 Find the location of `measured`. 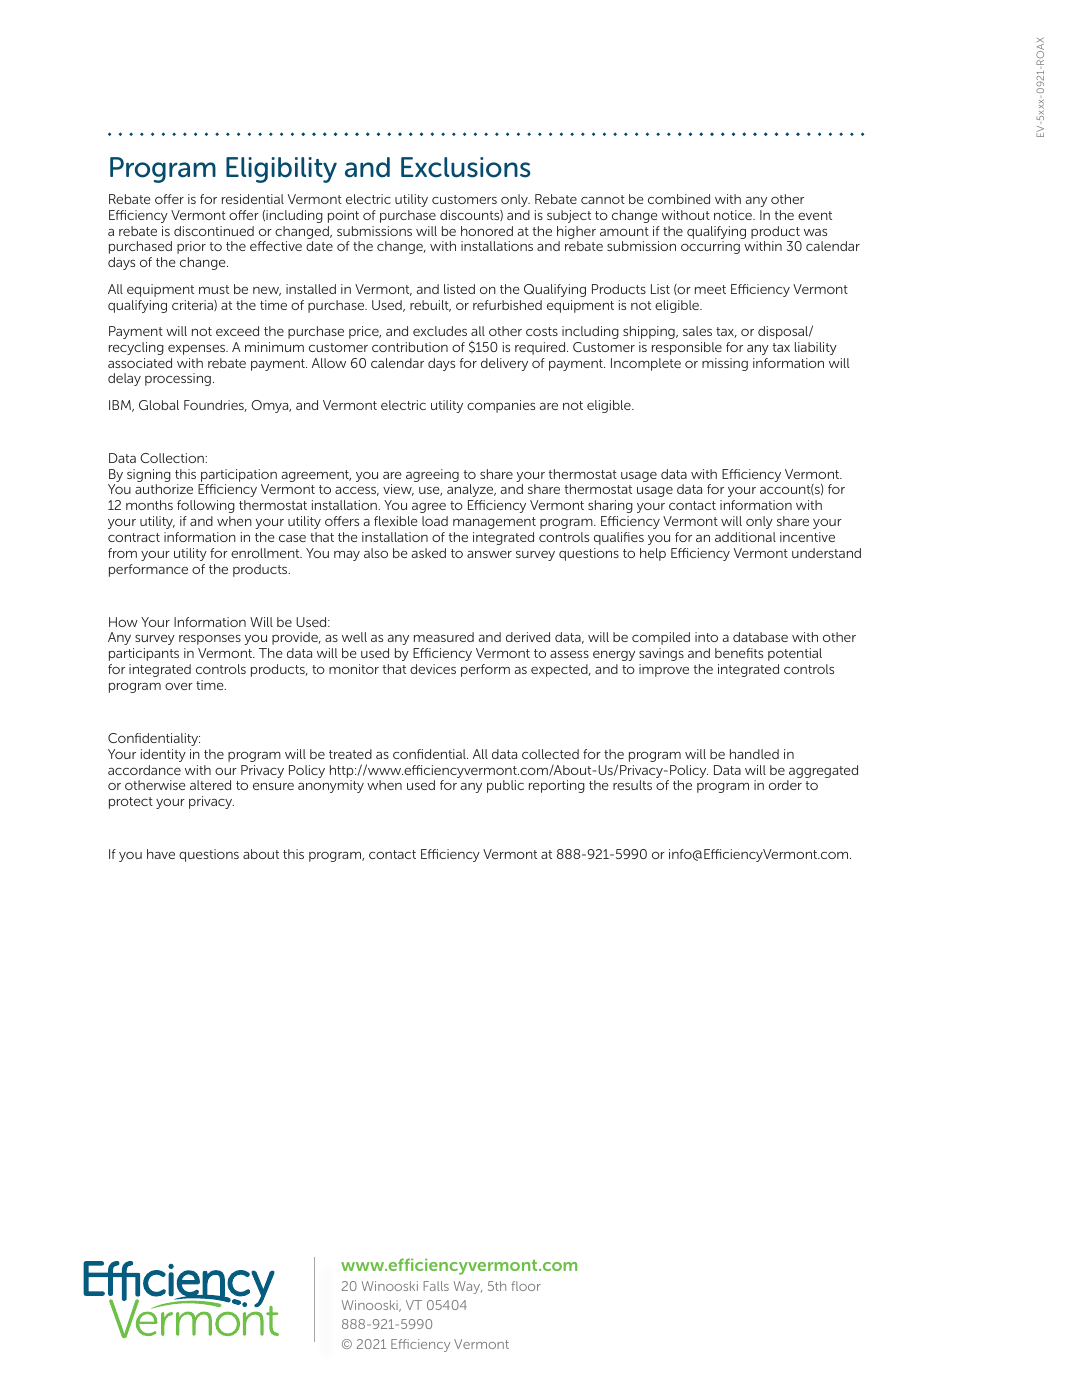

measured is located at coordinates (444, 637).
